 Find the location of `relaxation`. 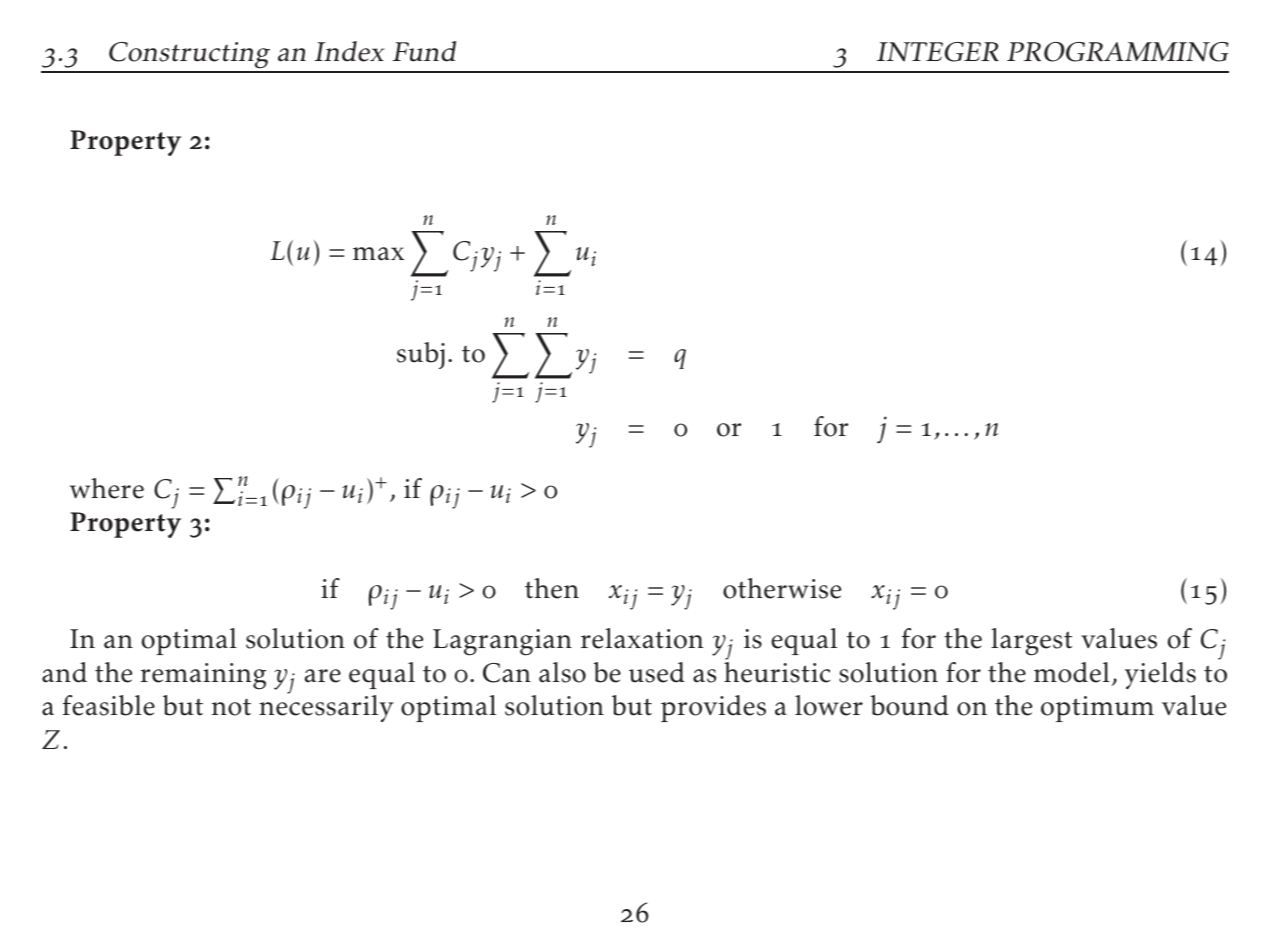

relaxation is located at coordinates (642, 638).
